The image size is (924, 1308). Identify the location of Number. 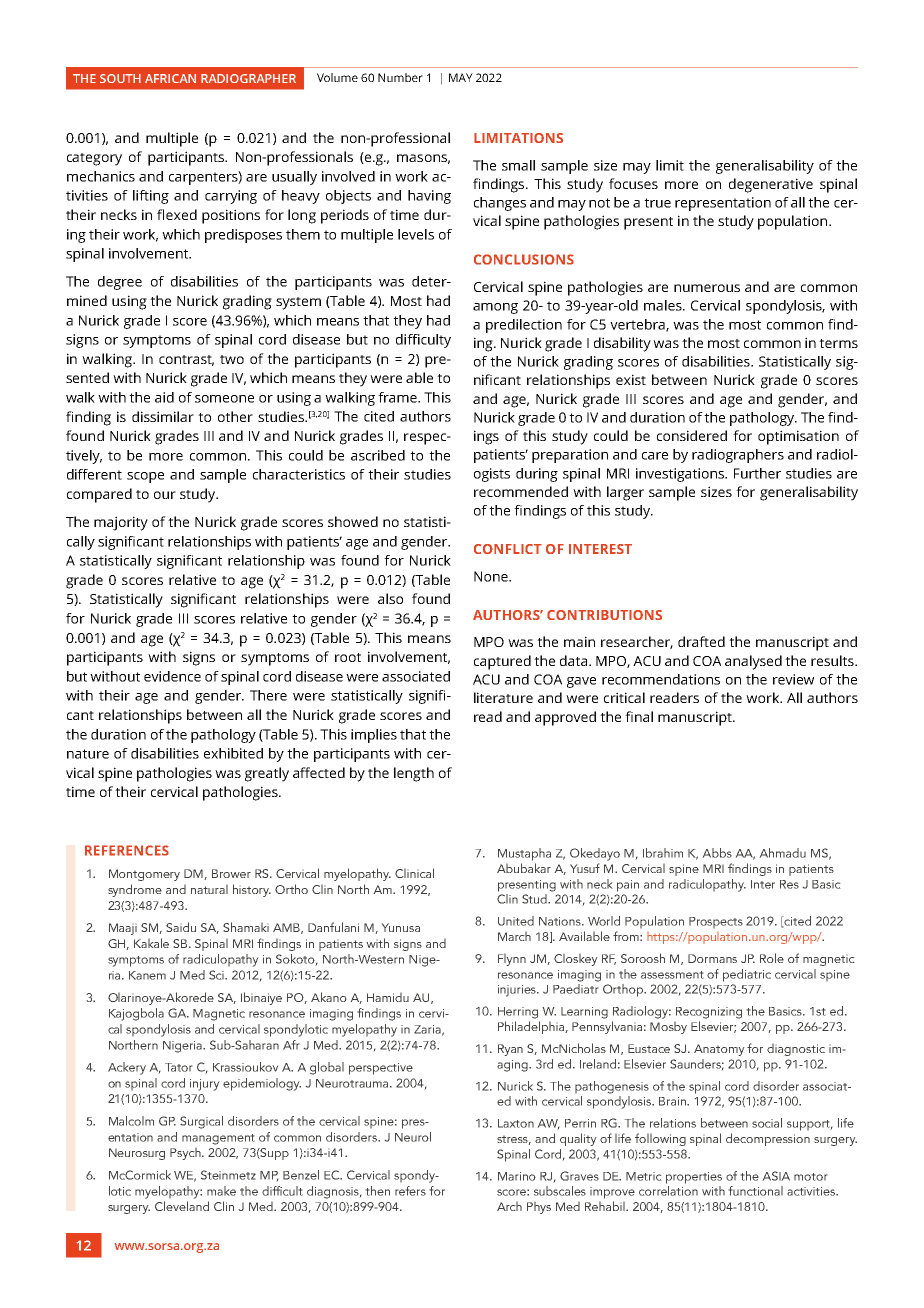
(400, 77).
